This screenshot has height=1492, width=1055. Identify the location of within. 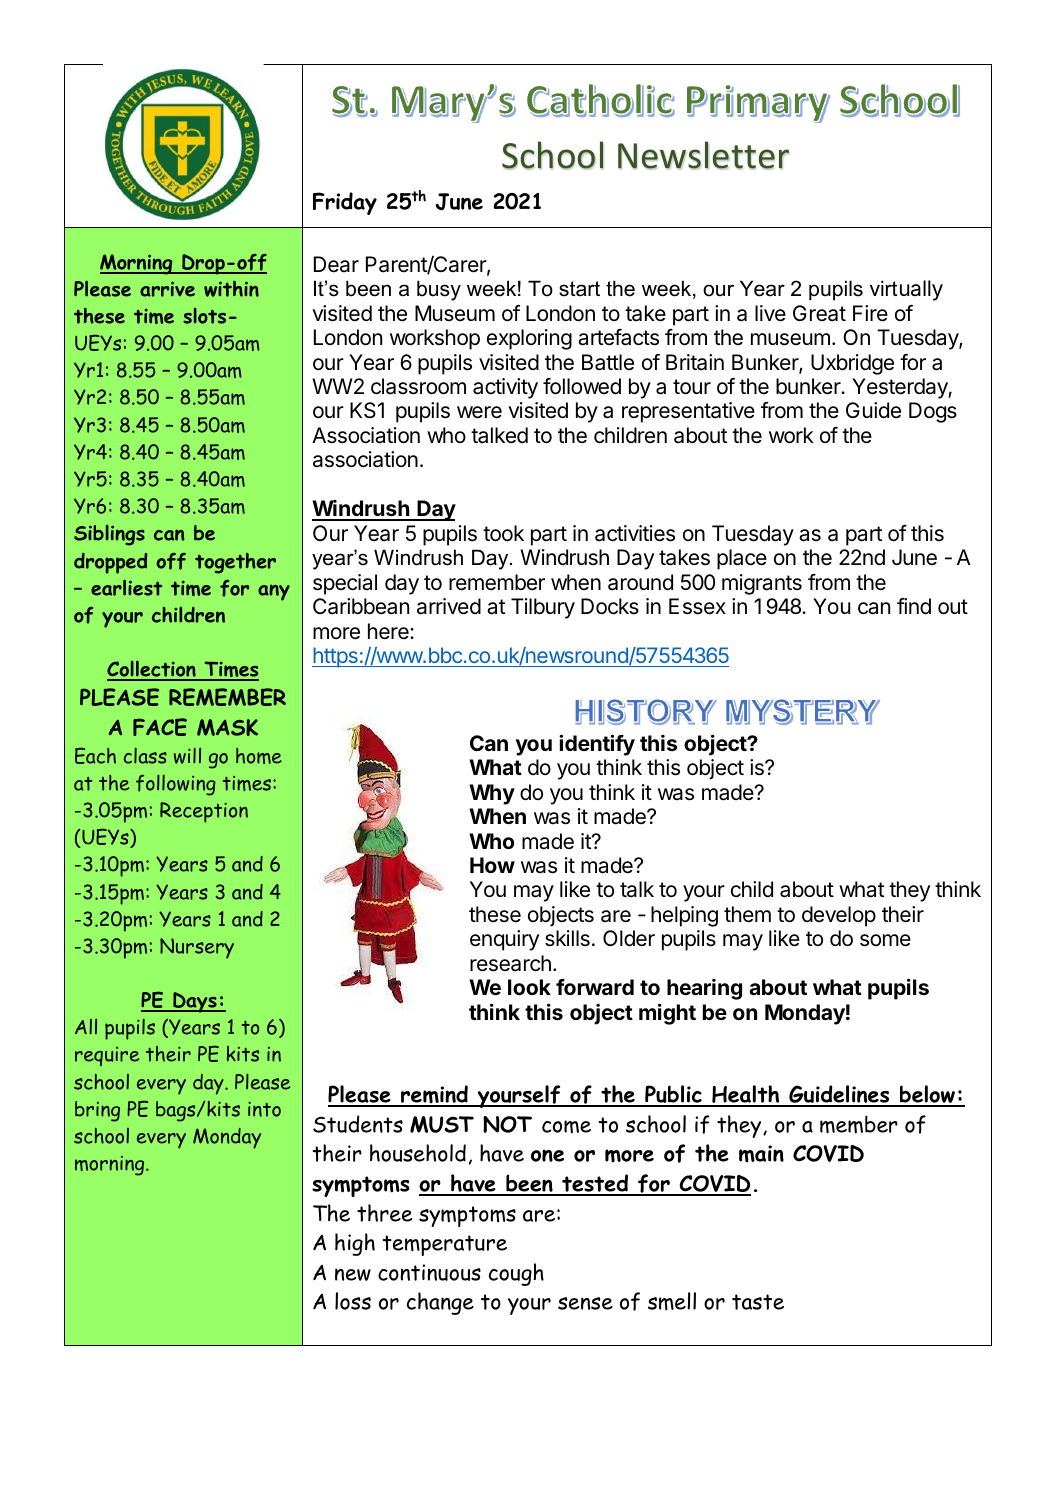
(231, 289).
